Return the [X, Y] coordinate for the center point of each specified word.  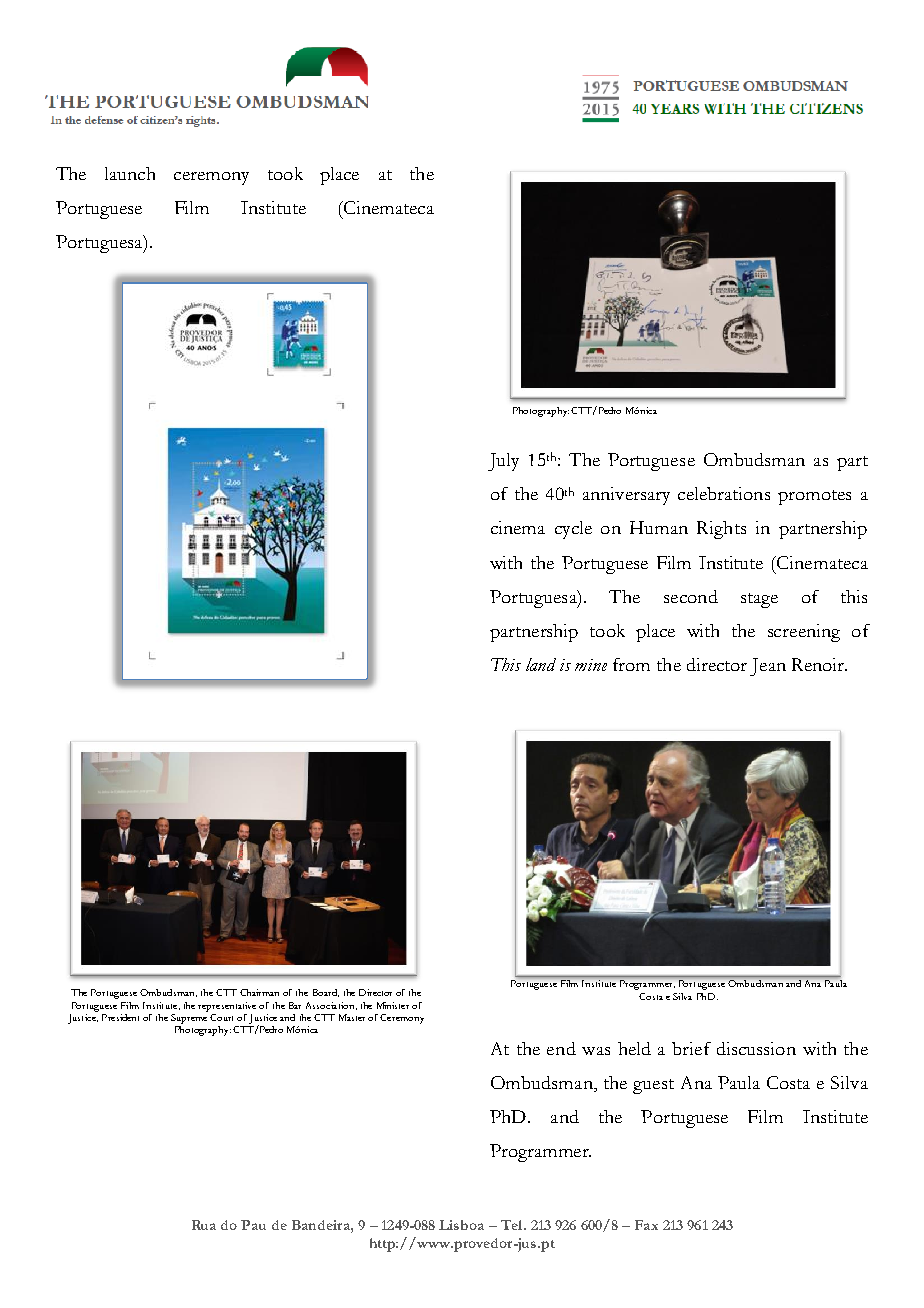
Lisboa [461, 1225]
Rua [204, 1225]
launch [130, 173]
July [503, 462]
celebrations [724, 493]
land [541, 664]
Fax [646, 1225]
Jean [768, 667]
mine [591, 665]
